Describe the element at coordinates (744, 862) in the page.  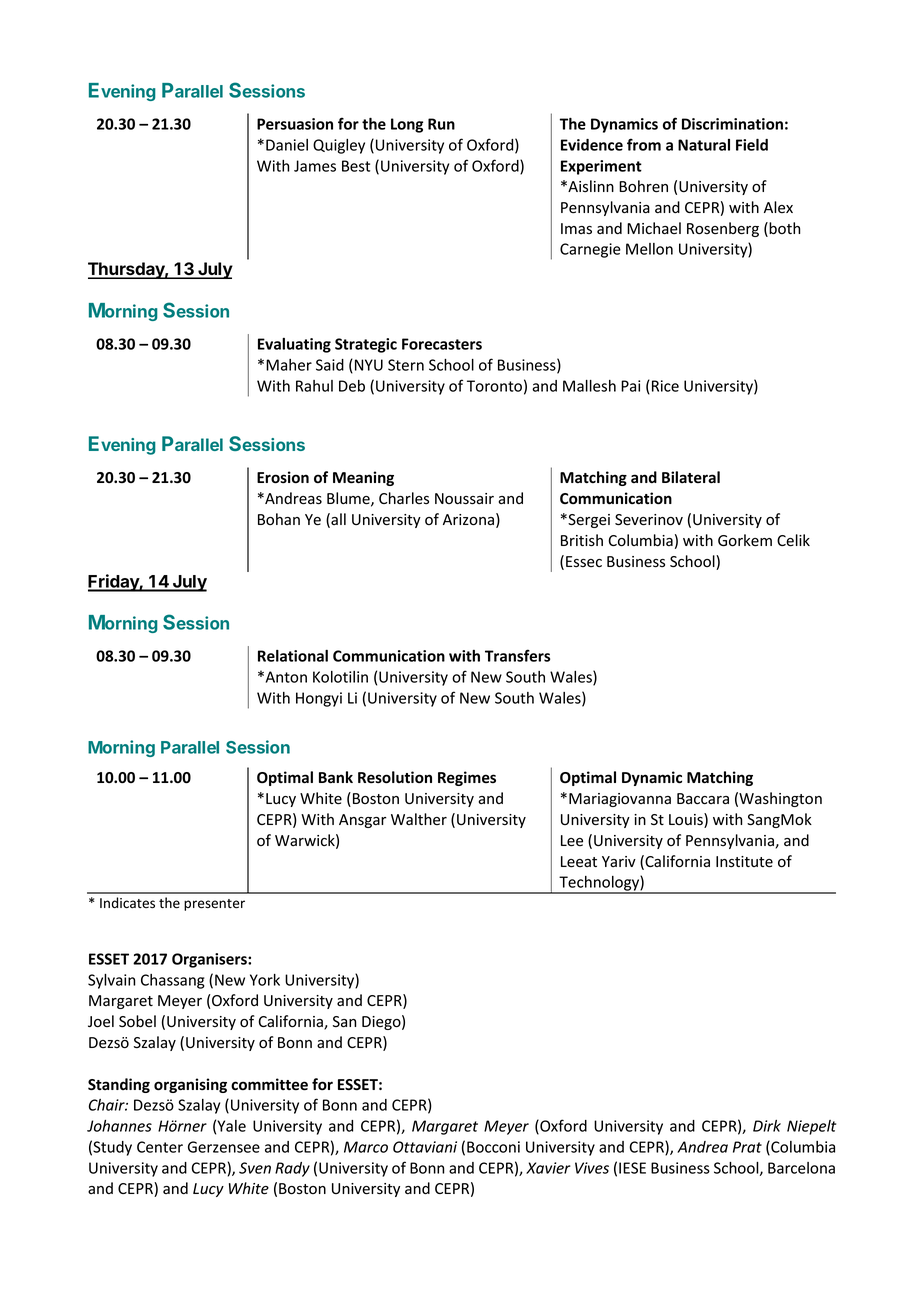
I see `Institute` at that location.
